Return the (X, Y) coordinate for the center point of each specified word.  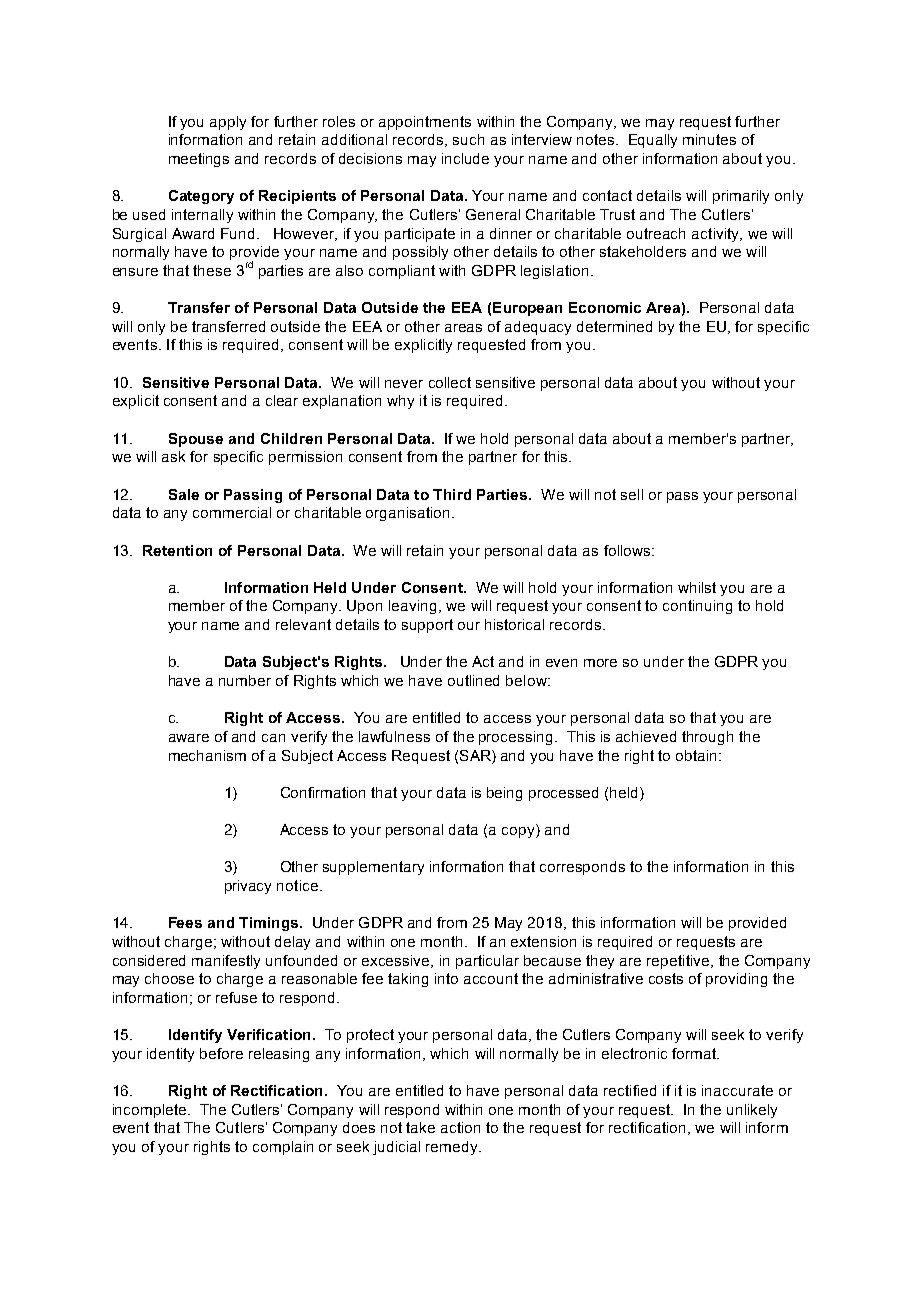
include (465, 158)
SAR (476, 755)
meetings (199, 160)
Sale (184, 494)
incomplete (151, 1111)
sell (632, 494)
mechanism (207, 755)
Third (452, 494)
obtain (698, 755)
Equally (653, 141)
